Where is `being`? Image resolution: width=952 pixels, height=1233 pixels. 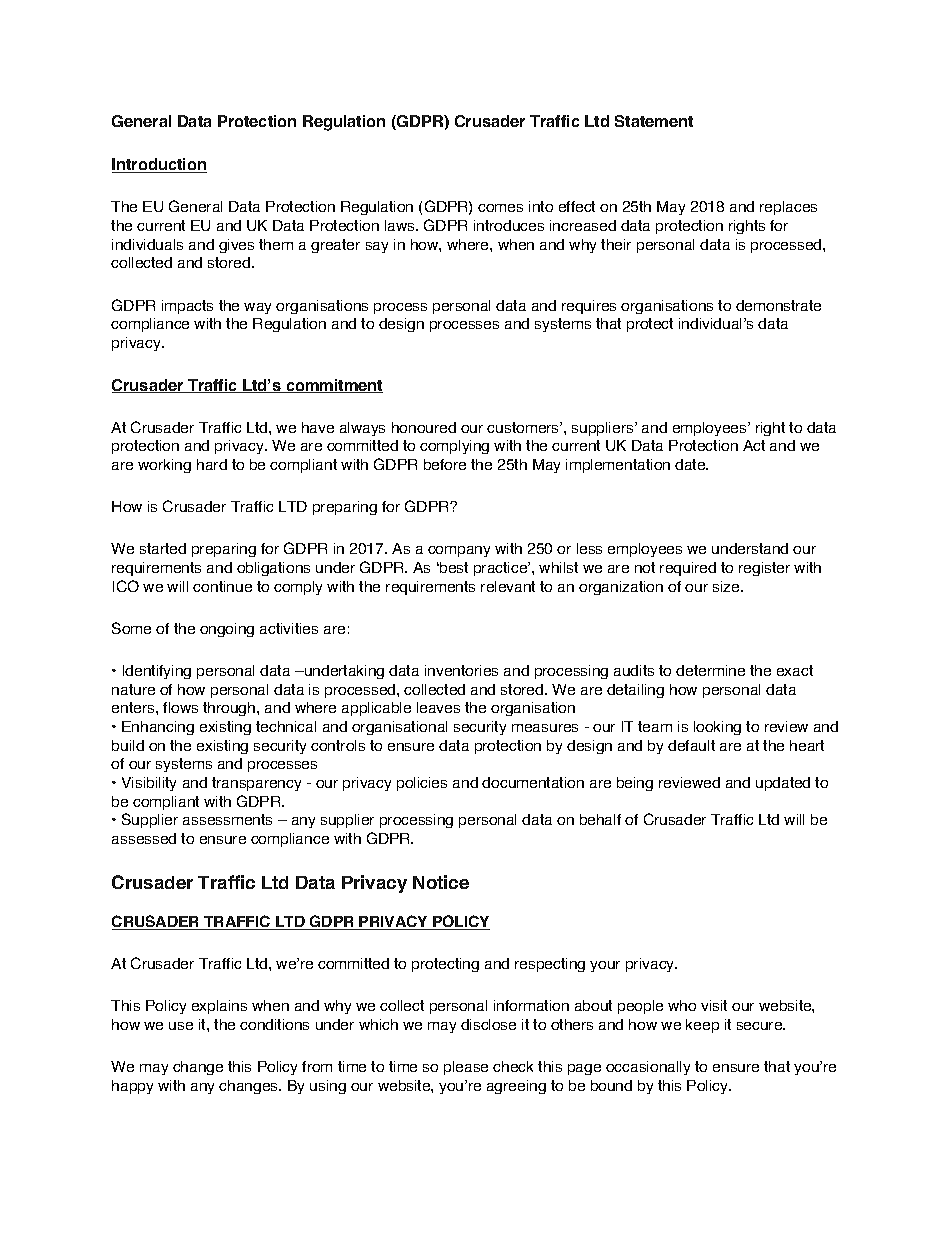
being is located at coordinates (635, 784).
